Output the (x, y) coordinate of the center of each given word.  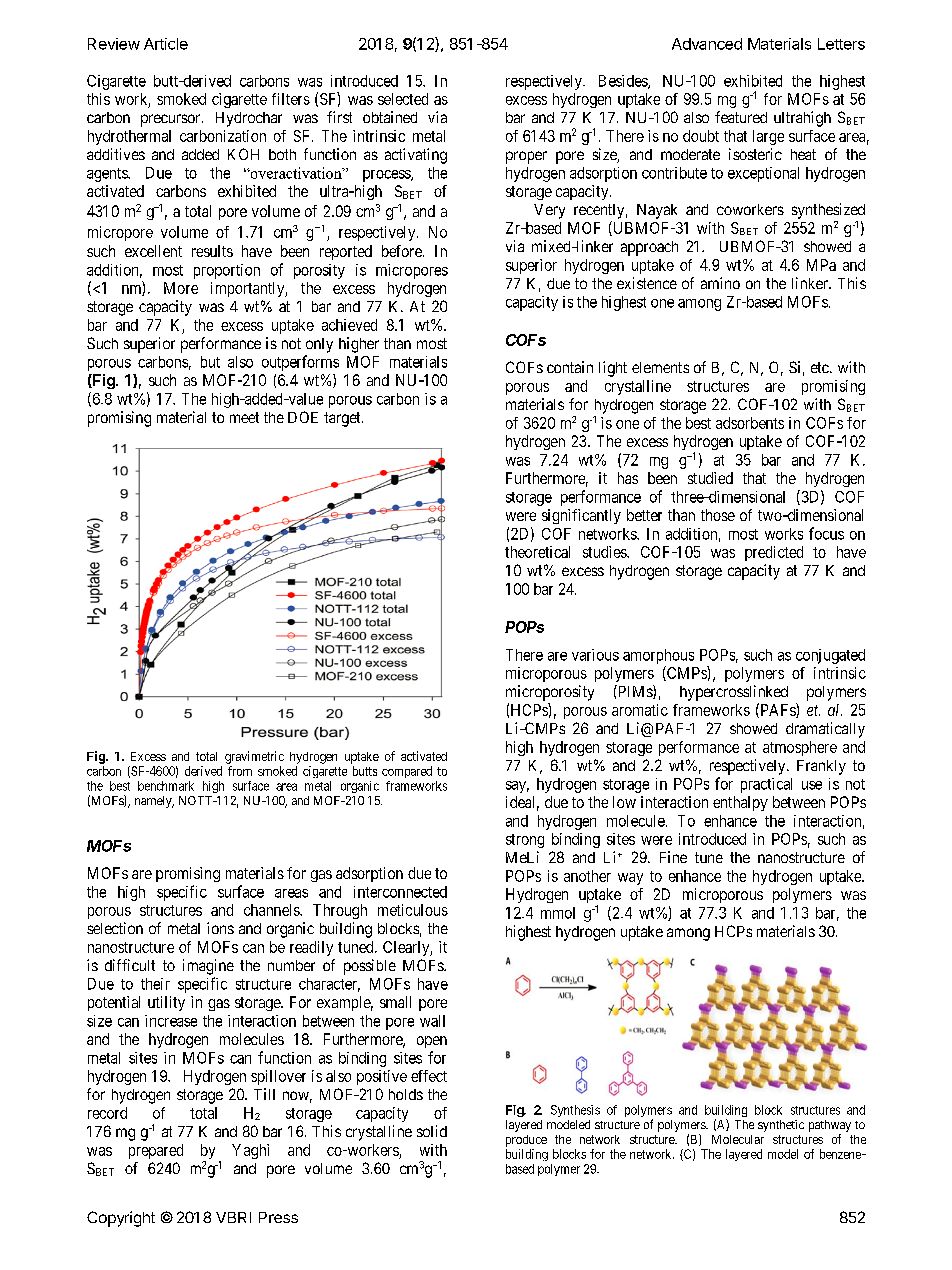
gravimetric (254, 757)
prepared (156, 1151)
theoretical (537, 552)
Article (166, 44)
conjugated (830, 656)
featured (741, 117)
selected (403, 99)
